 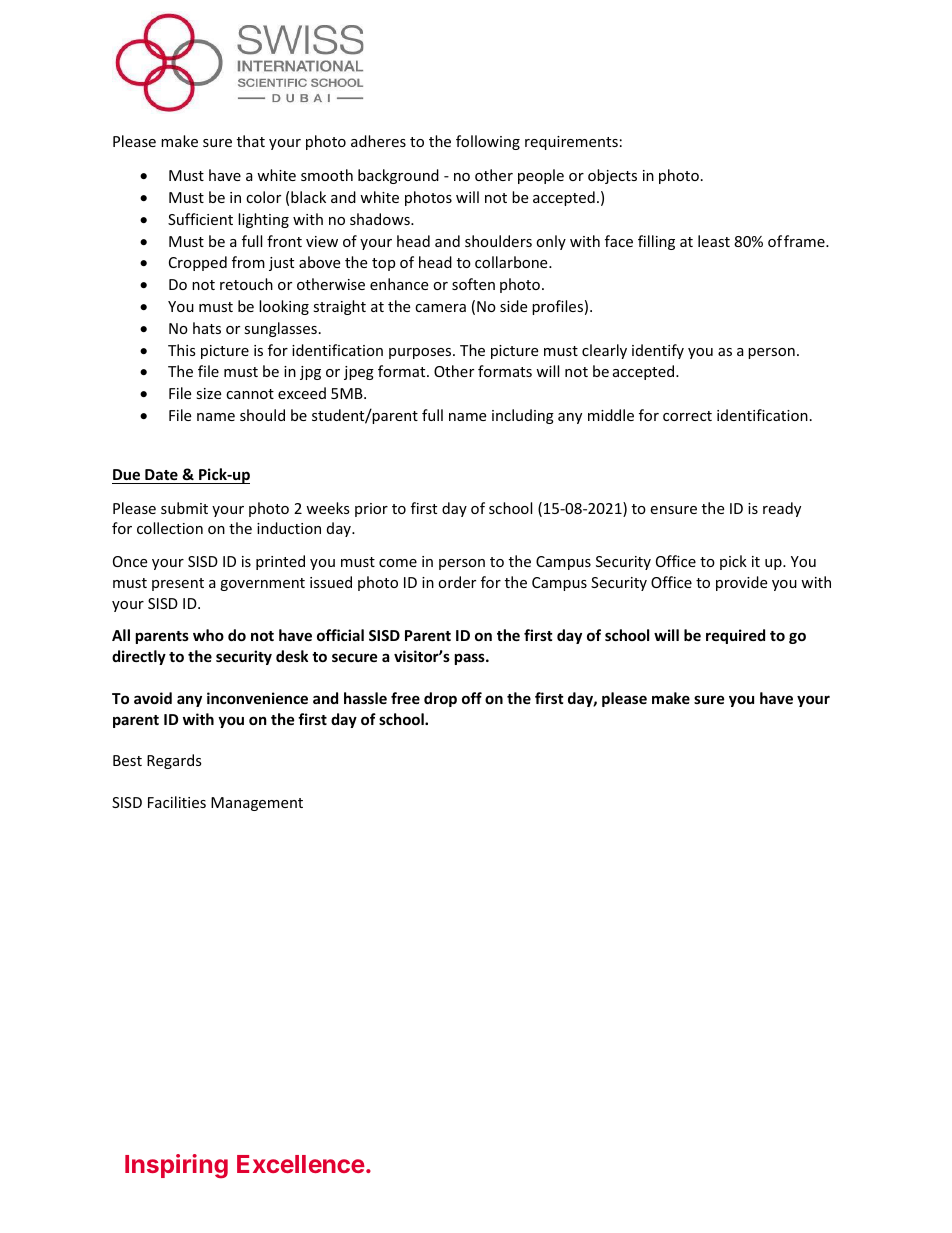 What do you see at coordinates (782, 509) in the screenshot?
I see `ready` at bounding box center [782, 509].
